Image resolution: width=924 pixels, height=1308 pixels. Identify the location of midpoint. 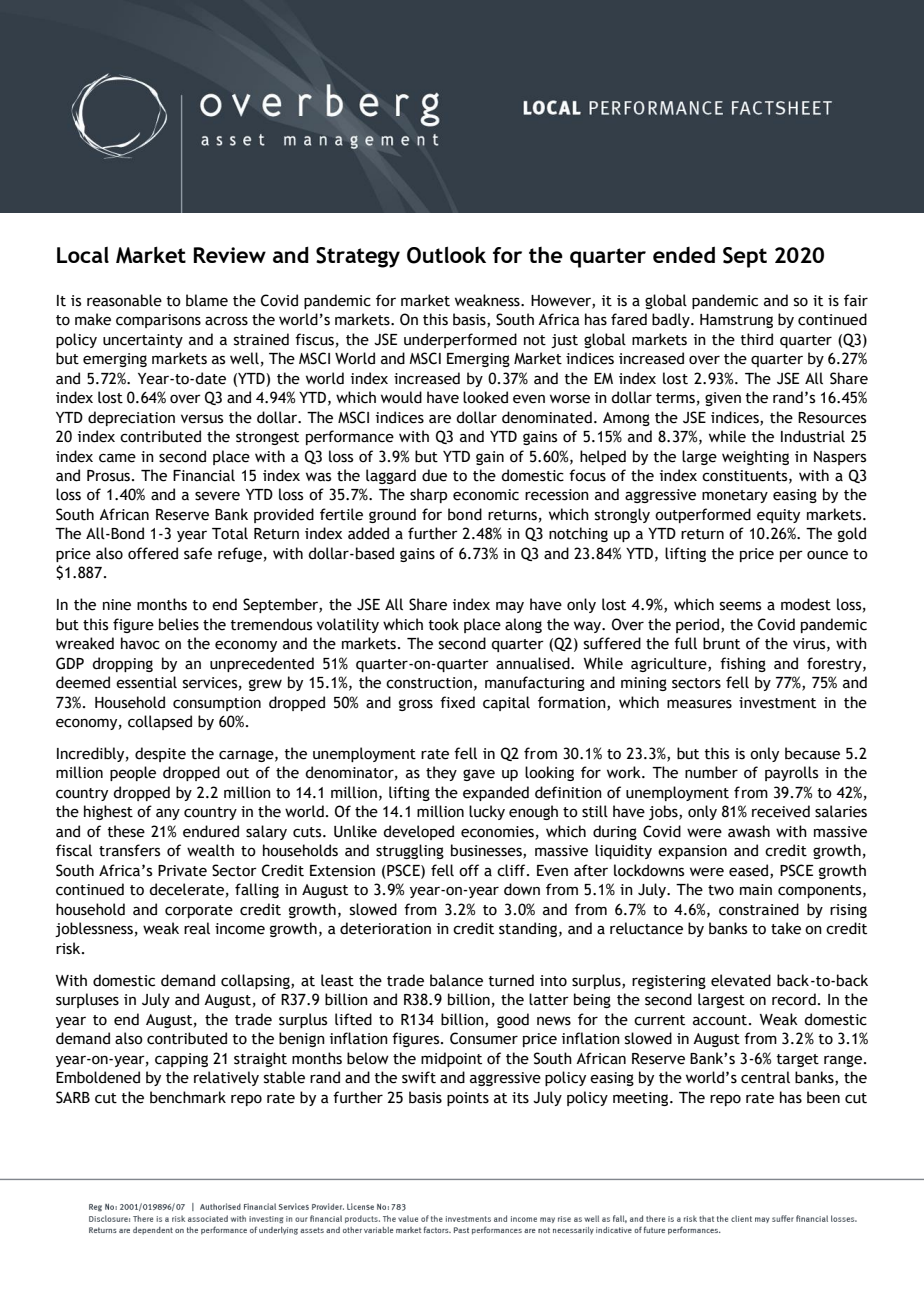
(451, 1059).
